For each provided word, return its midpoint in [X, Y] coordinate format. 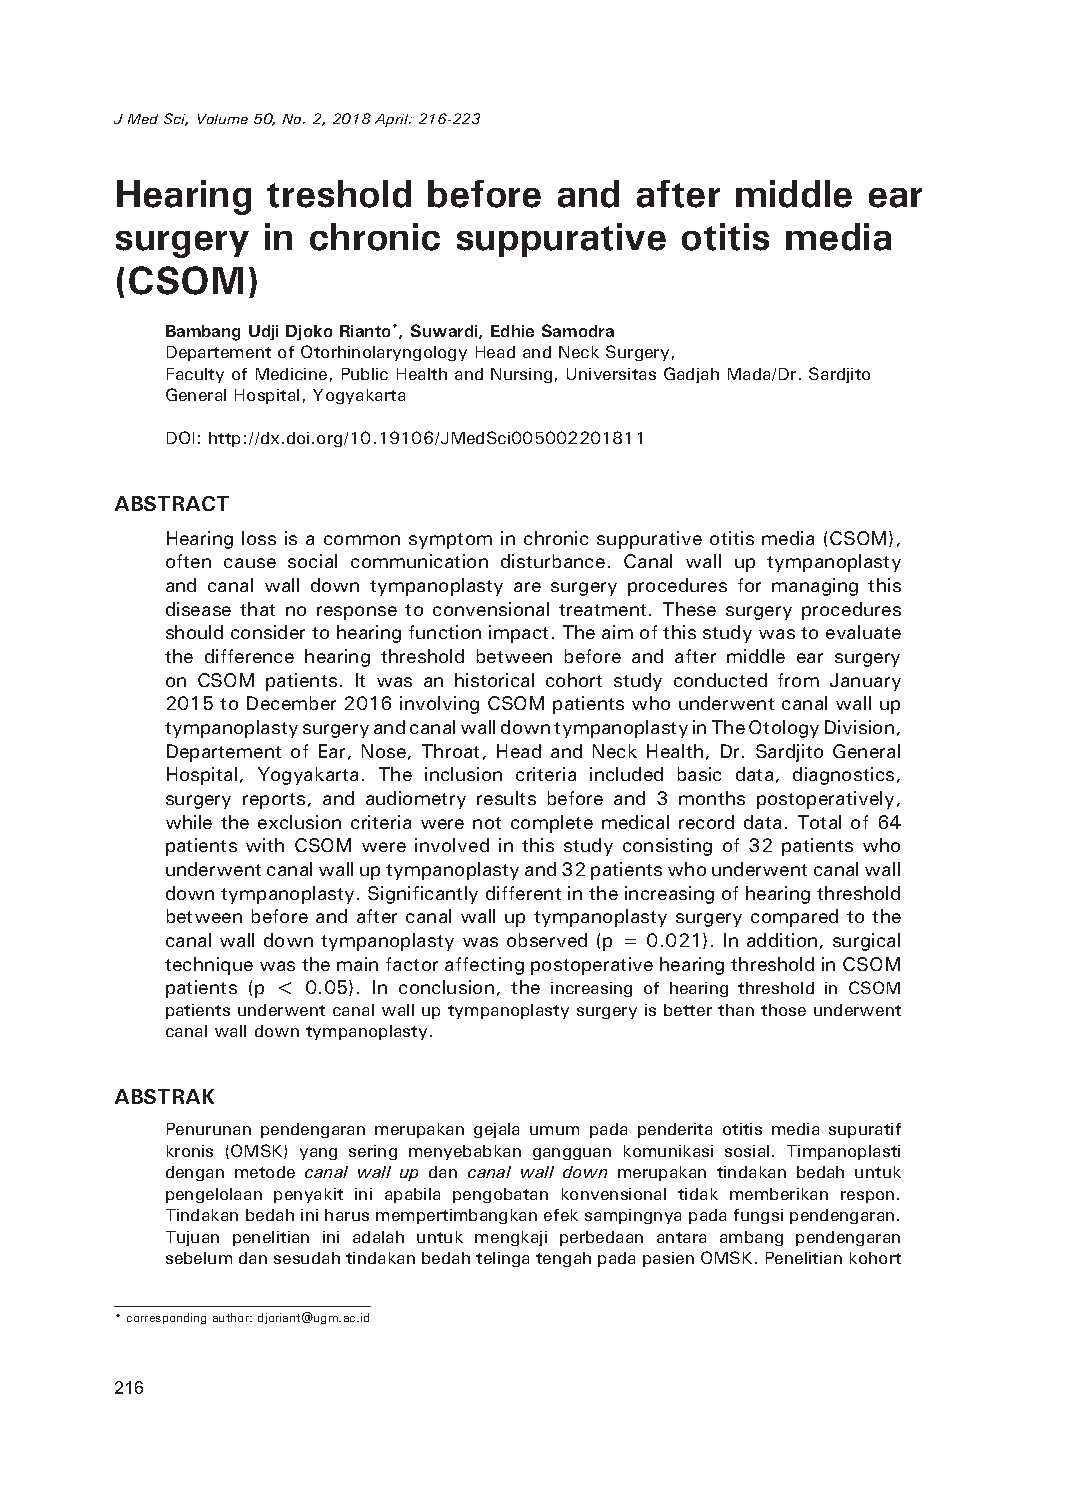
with [265, 845]
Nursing [521, 375]
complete [552, 824]
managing [815, 587]
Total [819, 822]
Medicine [291, 374]
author [232, 1317]
